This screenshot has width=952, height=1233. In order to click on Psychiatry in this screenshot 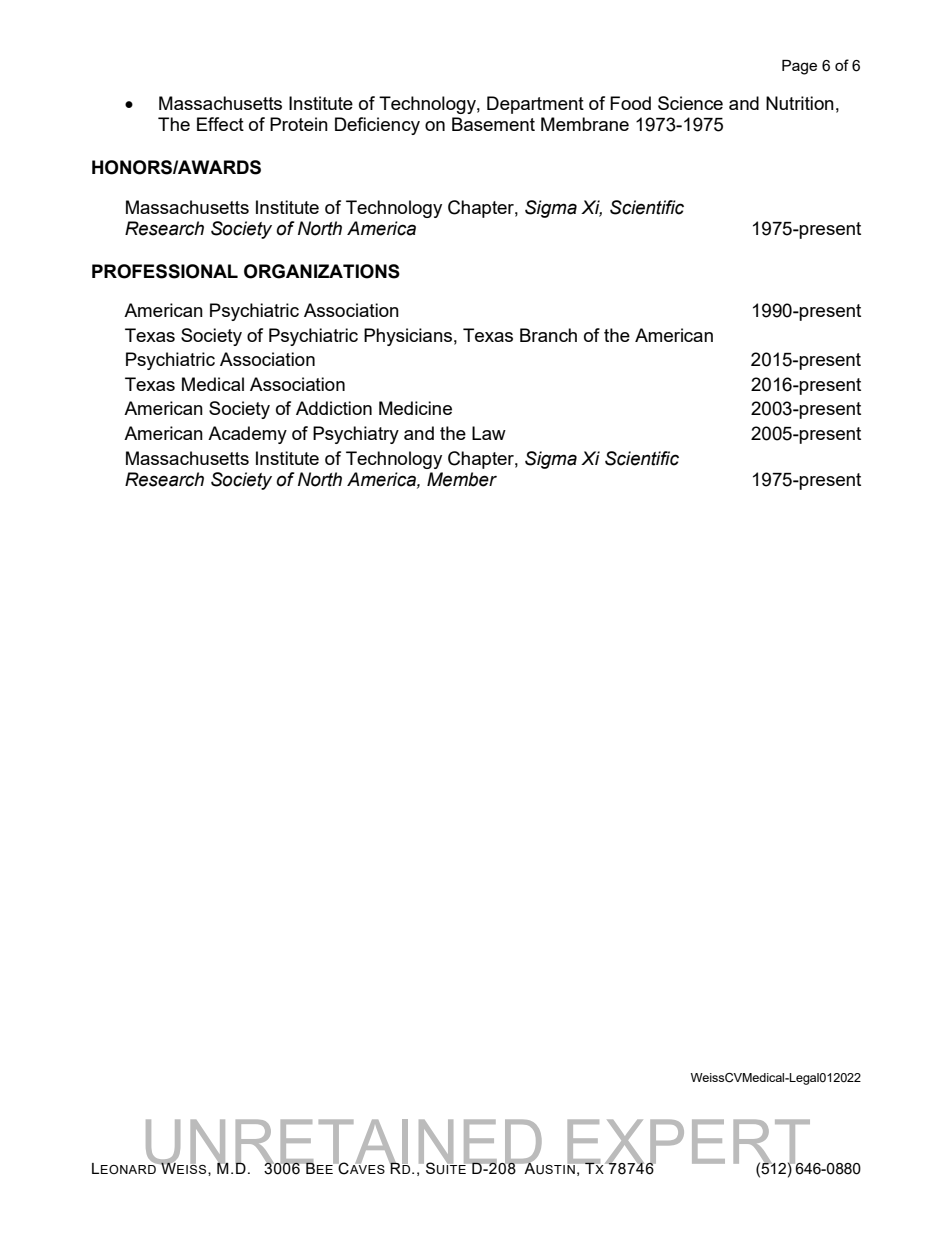, I will do `click(356, 435)`.
